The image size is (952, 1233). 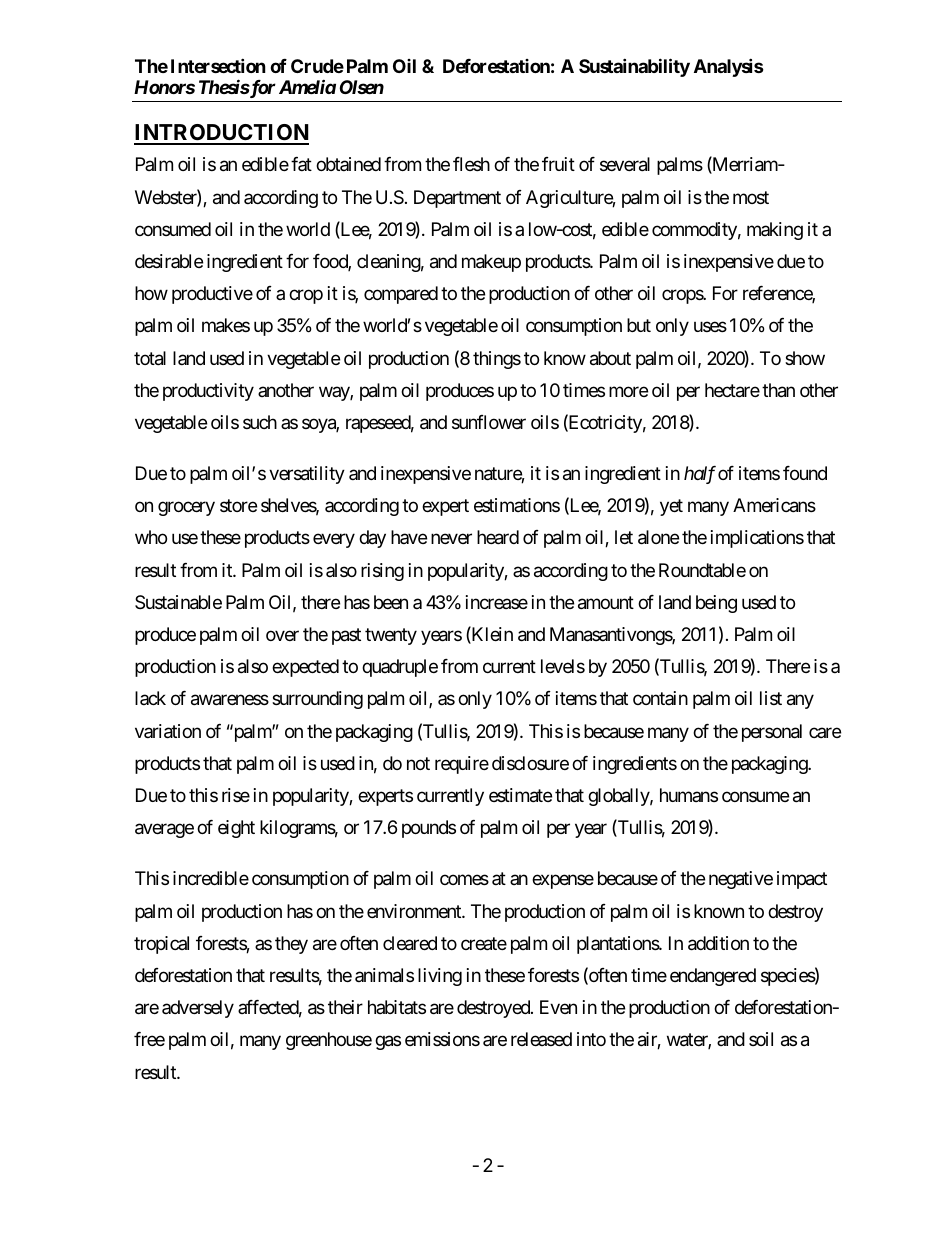 I want to click on awareness, so click(x=230, y=700).
